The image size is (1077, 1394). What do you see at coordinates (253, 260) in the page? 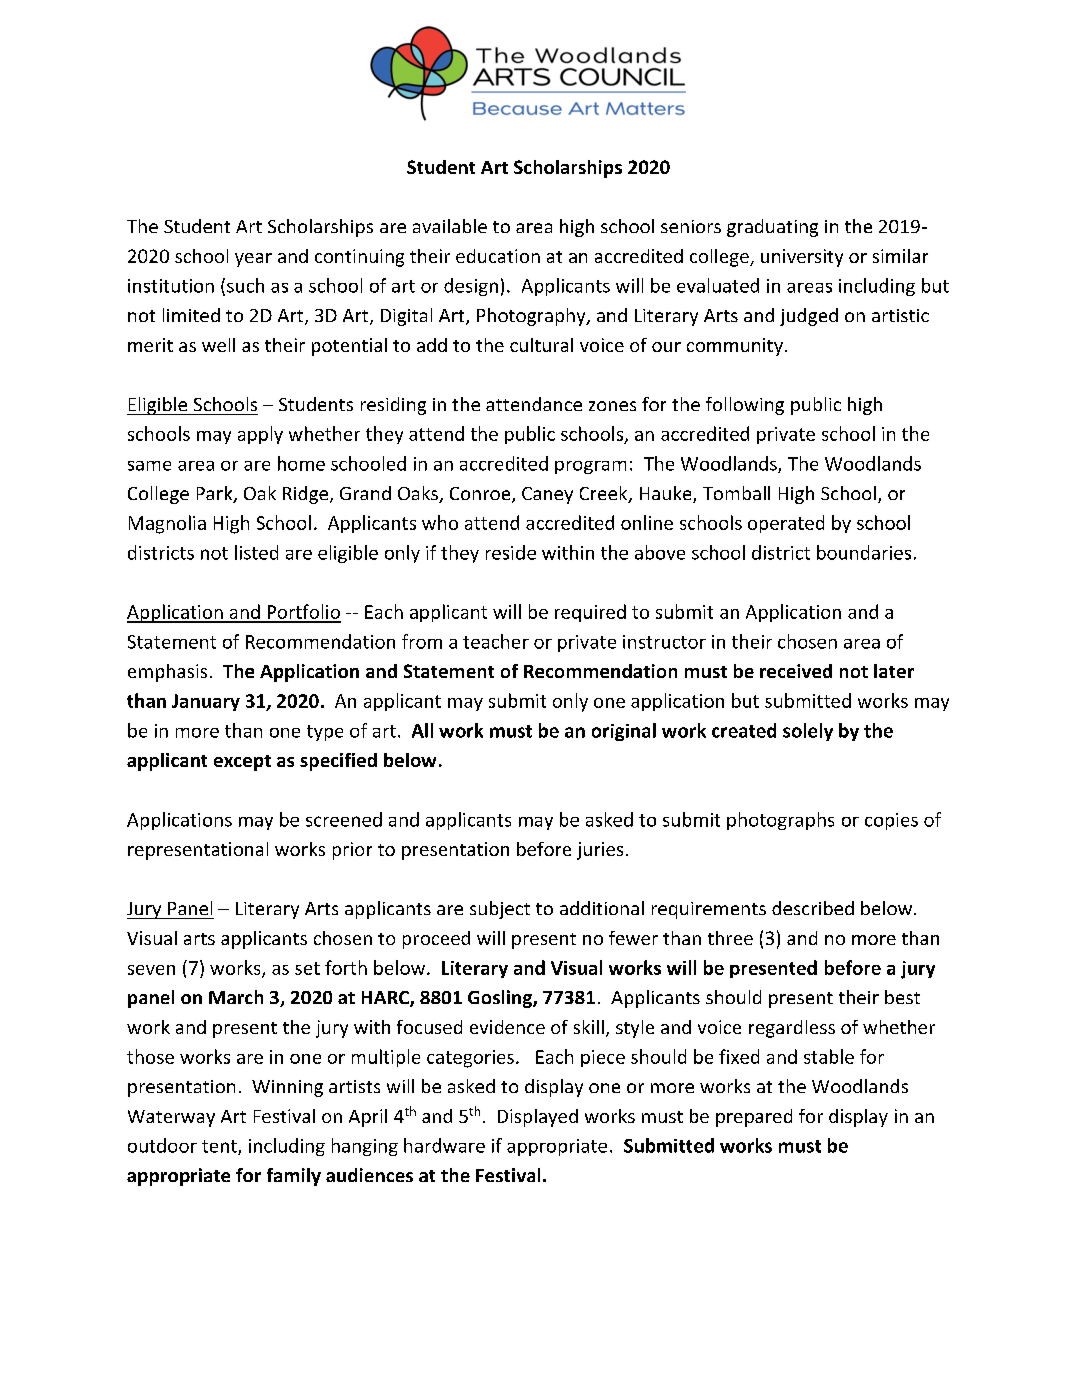
I see `year` at bounding box center [253, 260].
